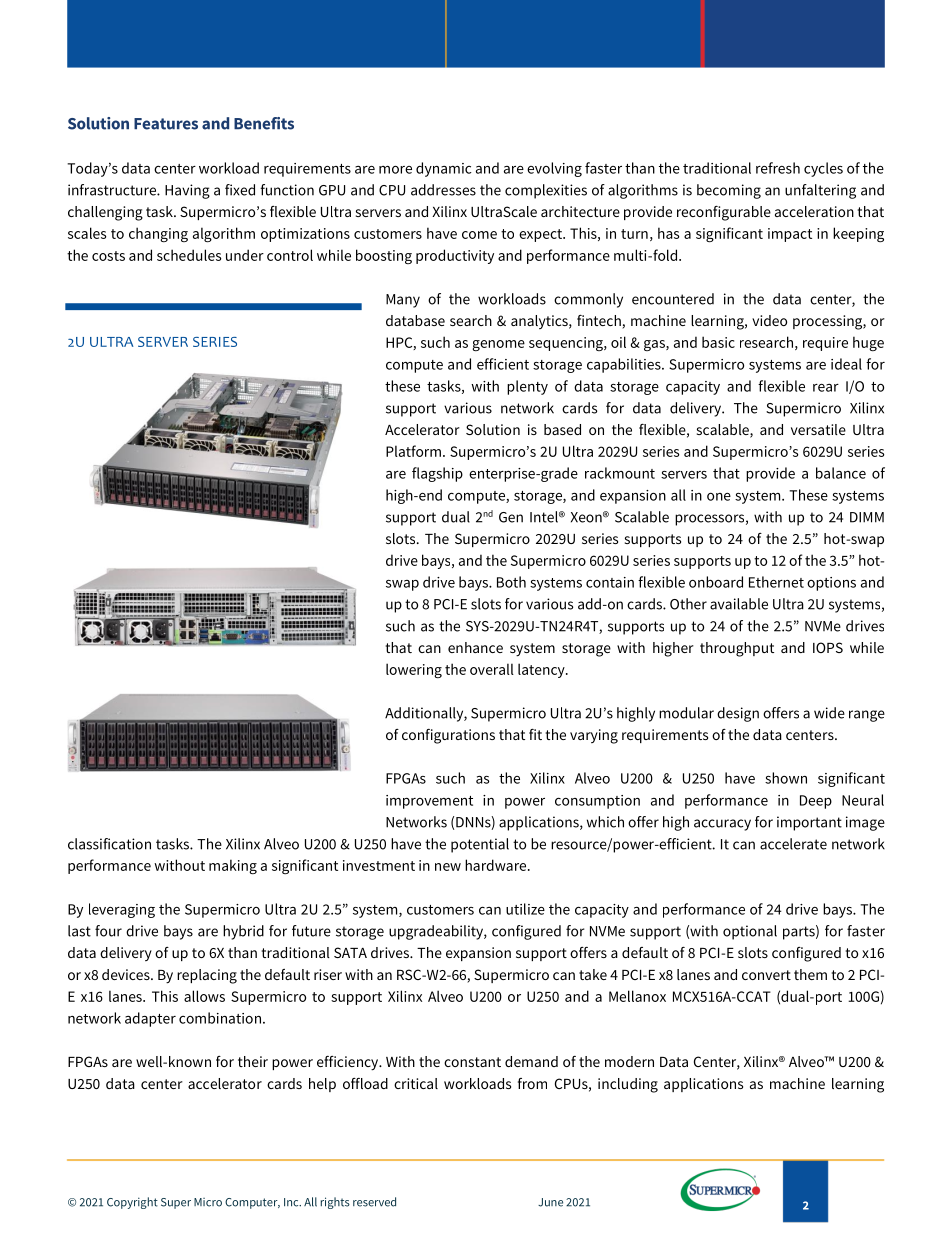 Image resolution: width=952 pixels, height=1233 pixels. Describe the element at coordinates (444, 169) in the image. I see `dynamic` at that location.
